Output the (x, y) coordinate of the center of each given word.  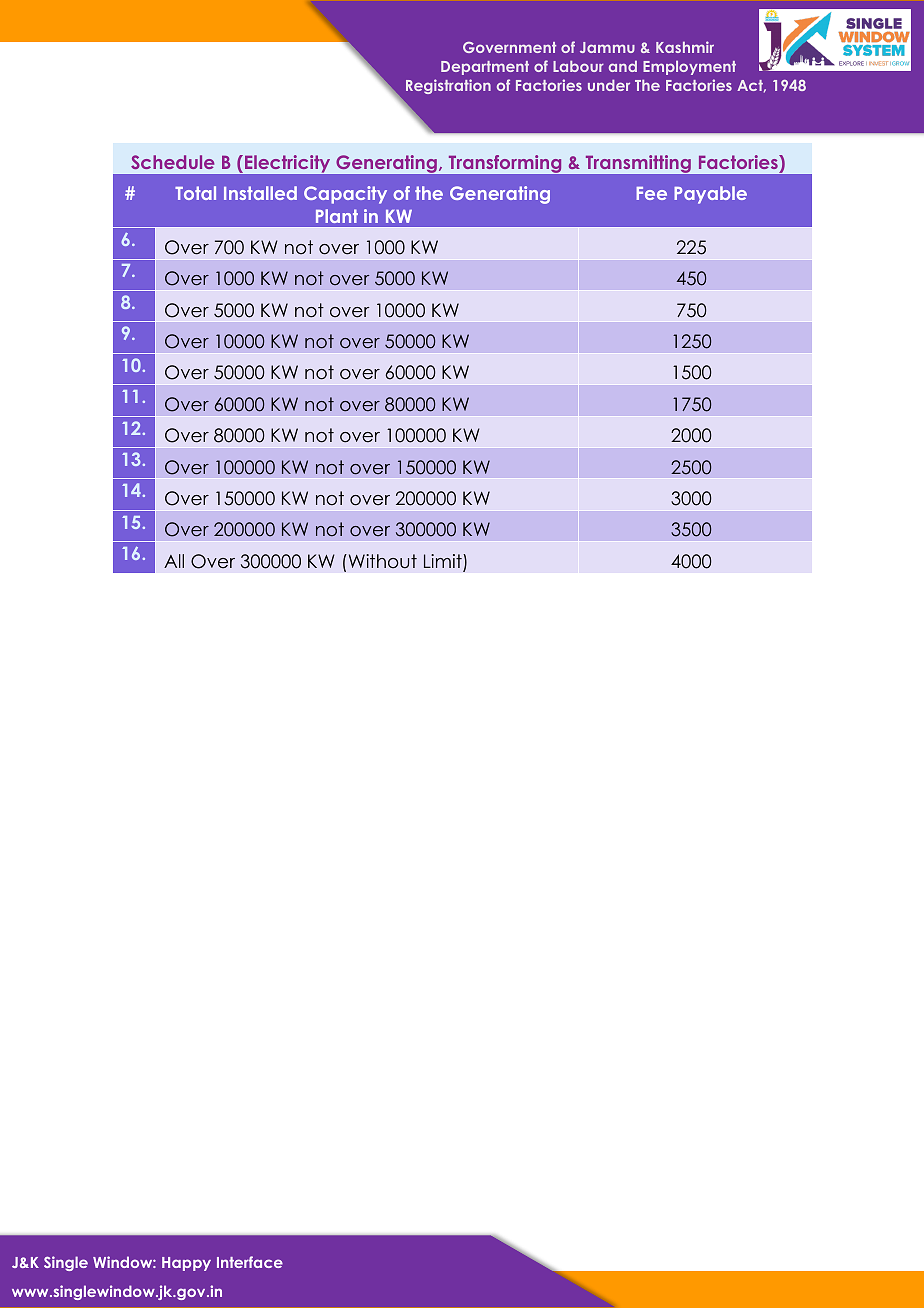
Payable (710, 195)
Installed (260, 193)
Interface (250, 1262)
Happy (186, 1264)
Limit (444, 562)
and (623, 66)
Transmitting (638, 164)
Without (381, 561)
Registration (448, 86)
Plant (337, 216)
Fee (651, 193)
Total (195, 193)
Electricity (287, 163)
